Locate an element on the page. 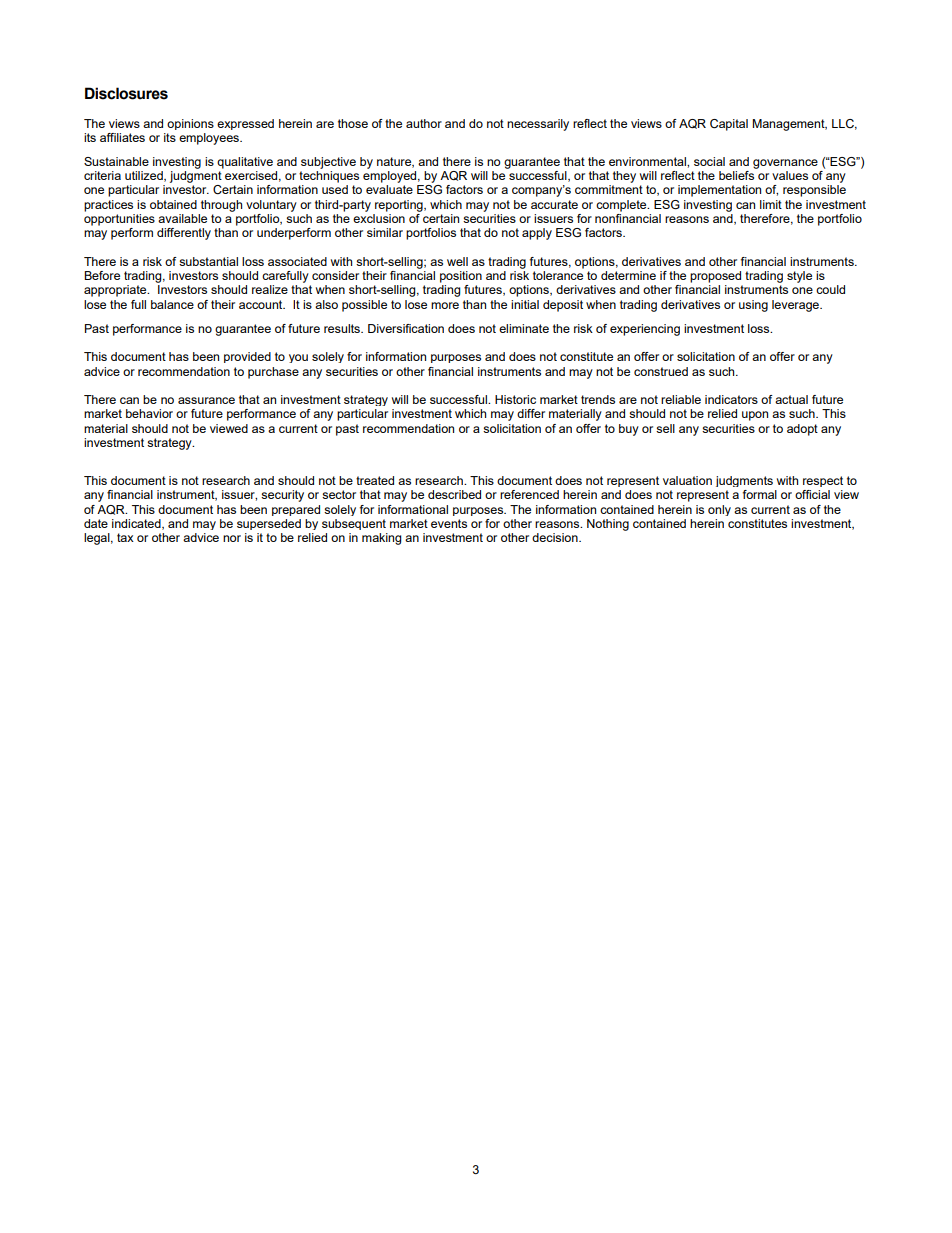  more is located at coordinates (445, 305).
